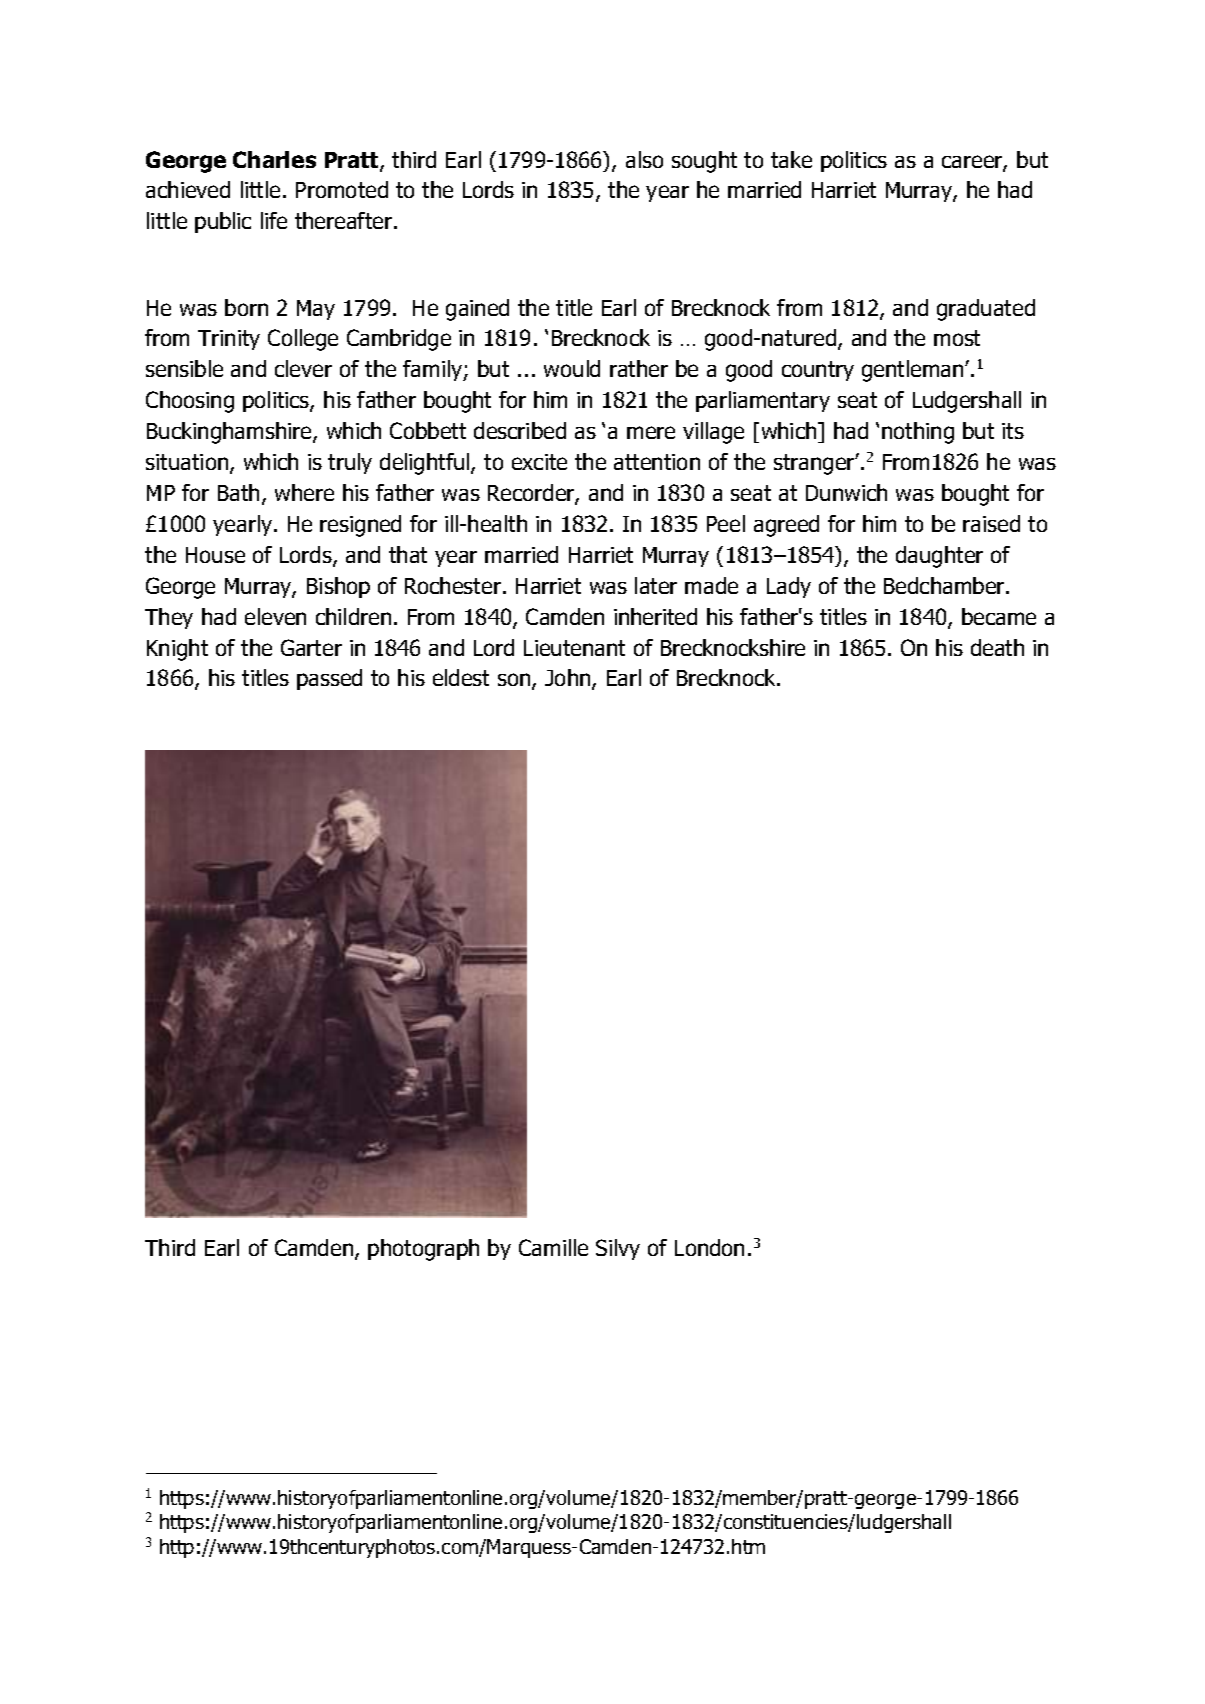  What do you see at coordinates (644, 159) in the document?
I see `also` at bounding box center [644, 159].
